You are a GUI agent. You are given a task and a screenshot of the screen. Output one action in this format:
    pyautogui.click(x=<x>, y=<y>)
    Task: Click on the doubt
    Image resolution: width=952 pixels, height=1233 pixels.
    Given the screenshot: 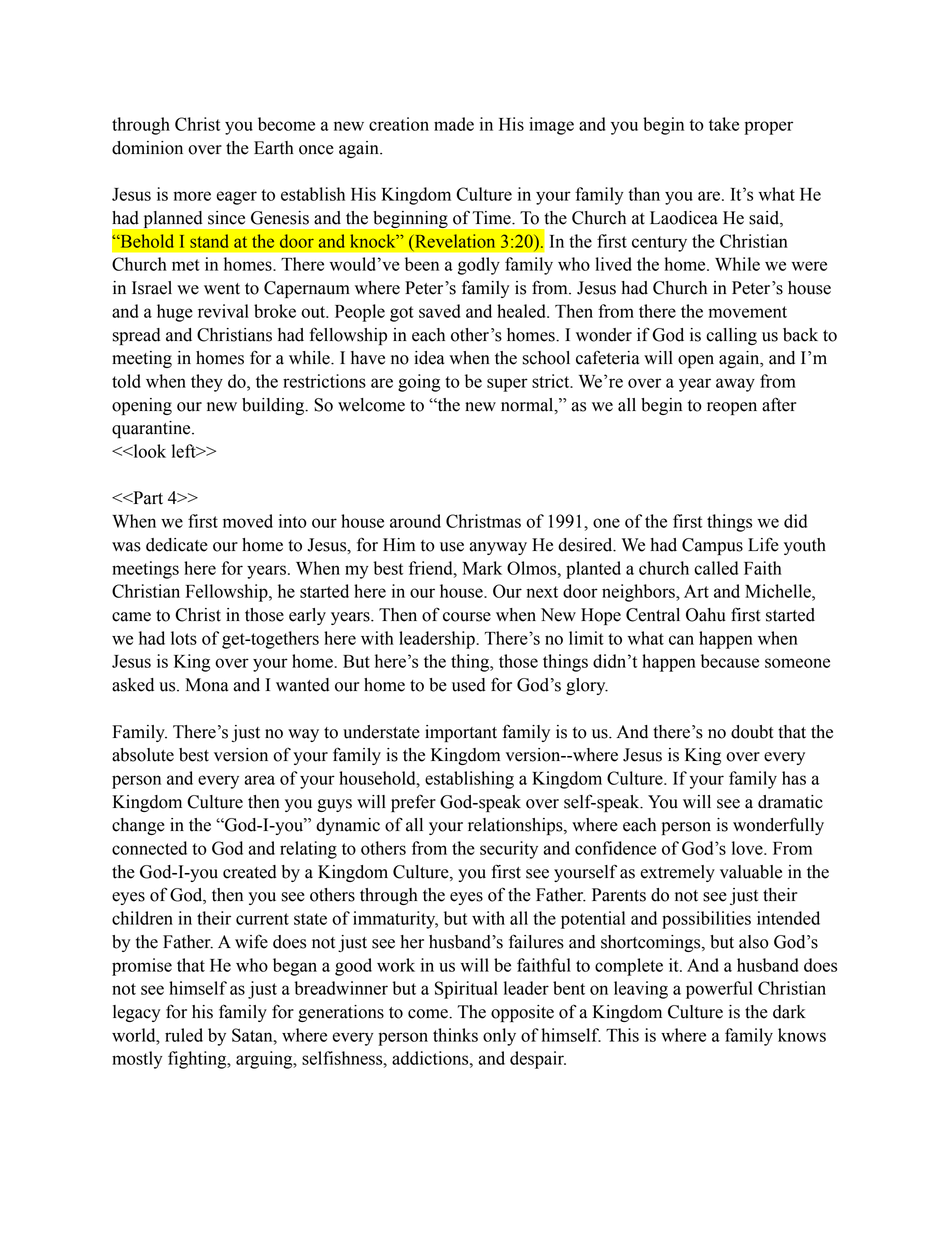 What is the action you would take?
    pyautogui.click(x=752, y=732)
